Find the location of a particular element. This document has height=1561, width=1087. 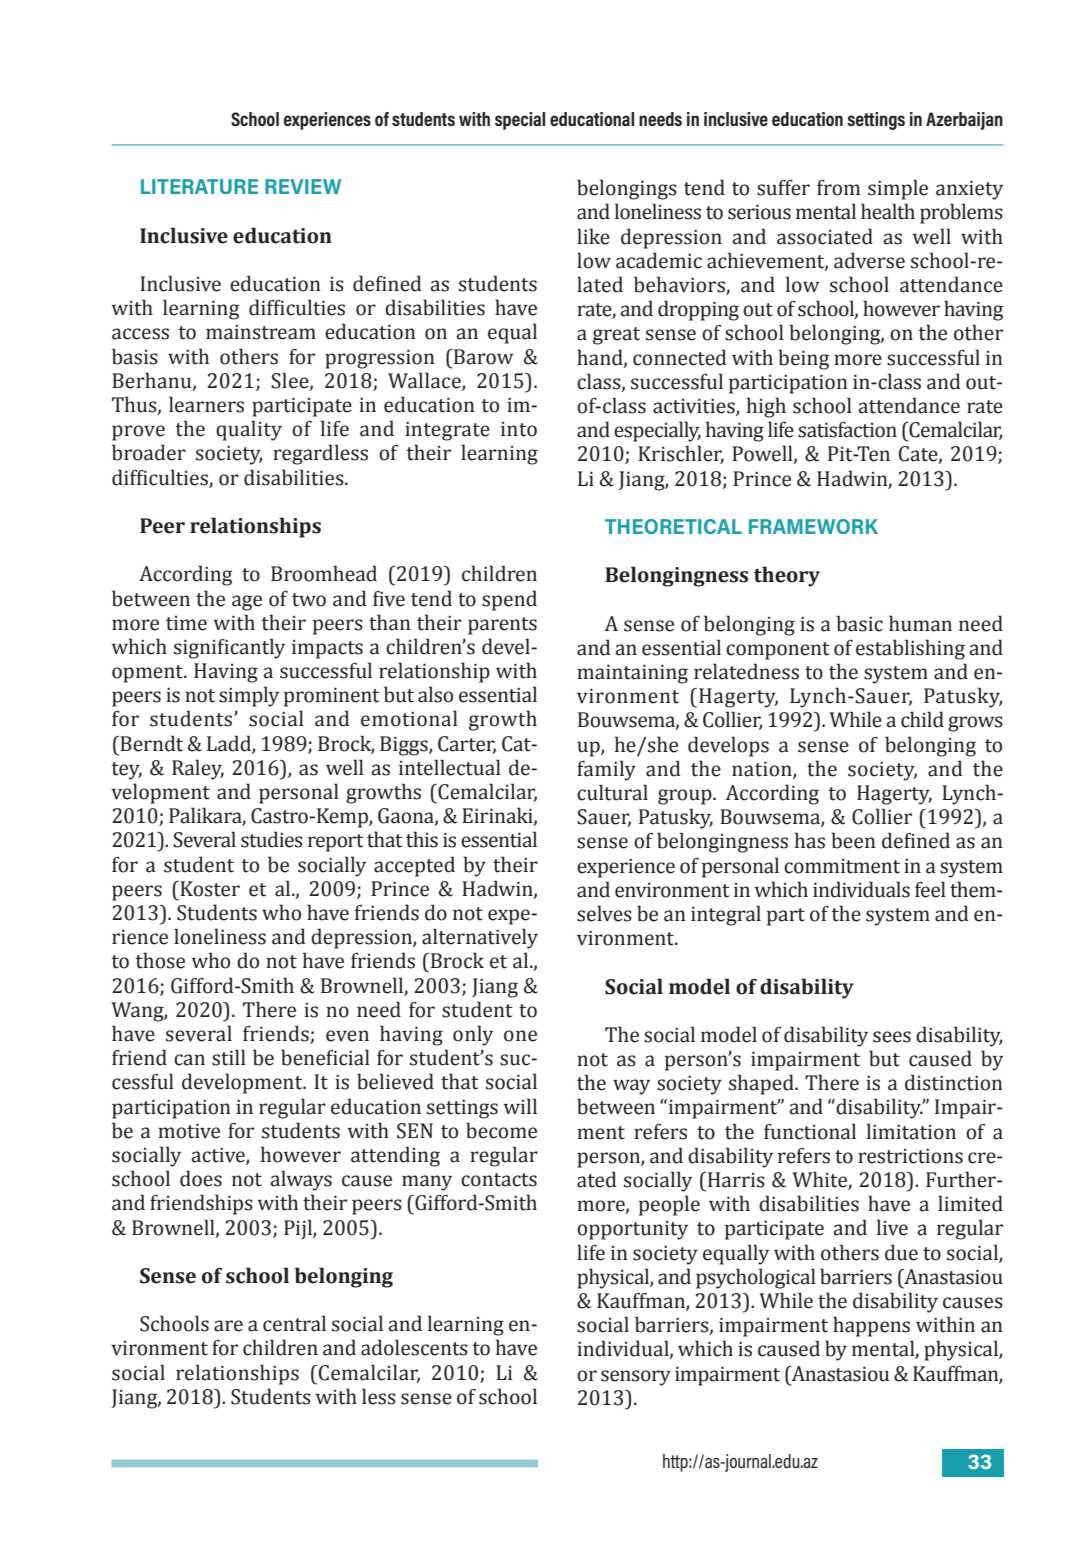

central is located at coordinates (294, 1323).
